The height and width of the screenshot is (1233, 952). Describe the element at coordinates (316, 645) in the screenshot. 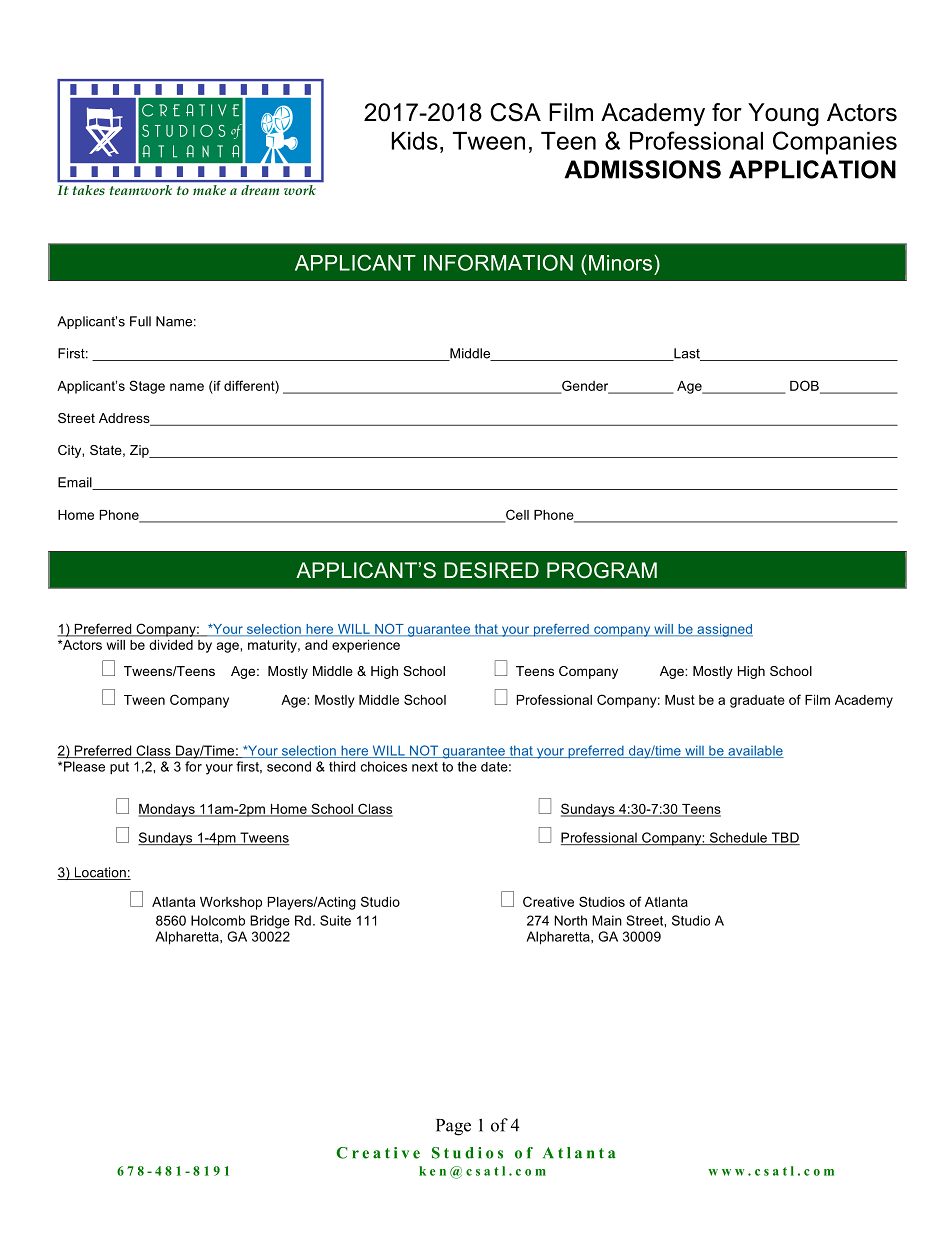

I see `and` at that location.
